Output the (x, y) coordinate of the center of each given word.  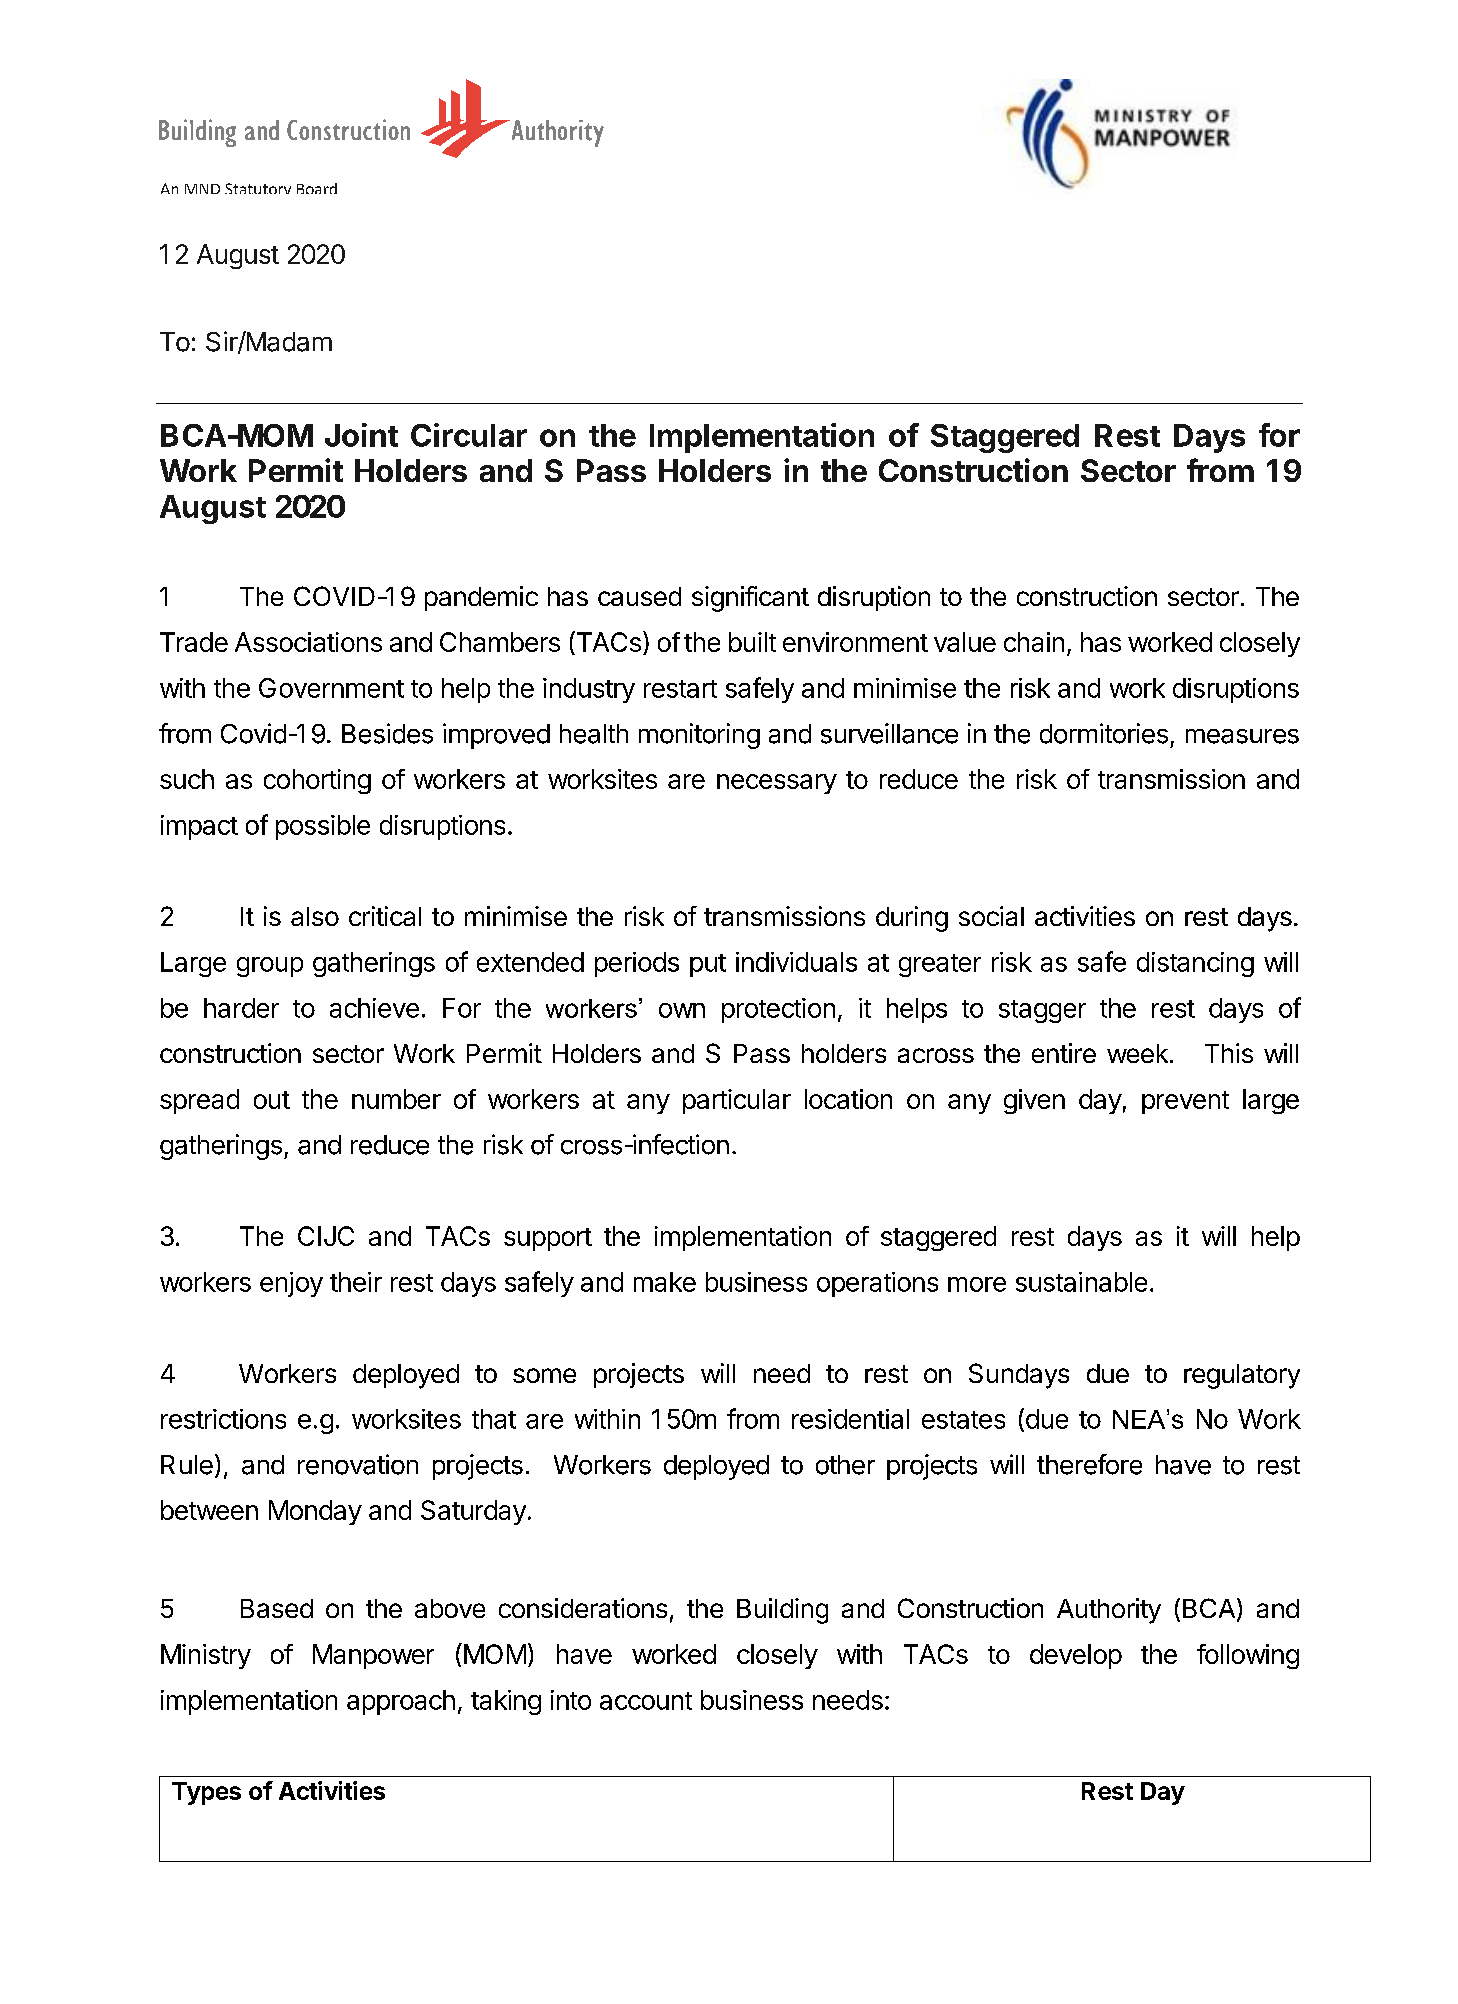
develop (1076, 1656)
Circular (469, 435)
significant (750, 599)
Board (317, 188)
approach (401, 1702)
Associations (308, 642)
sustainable (1081, 1282)
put (708, 965)
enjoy (291, 1284)
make (665, 1282)
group (270, 967)
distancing (1195, 964)
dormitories (1104, 733)
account (646, 1701)
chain (1034, 642)
